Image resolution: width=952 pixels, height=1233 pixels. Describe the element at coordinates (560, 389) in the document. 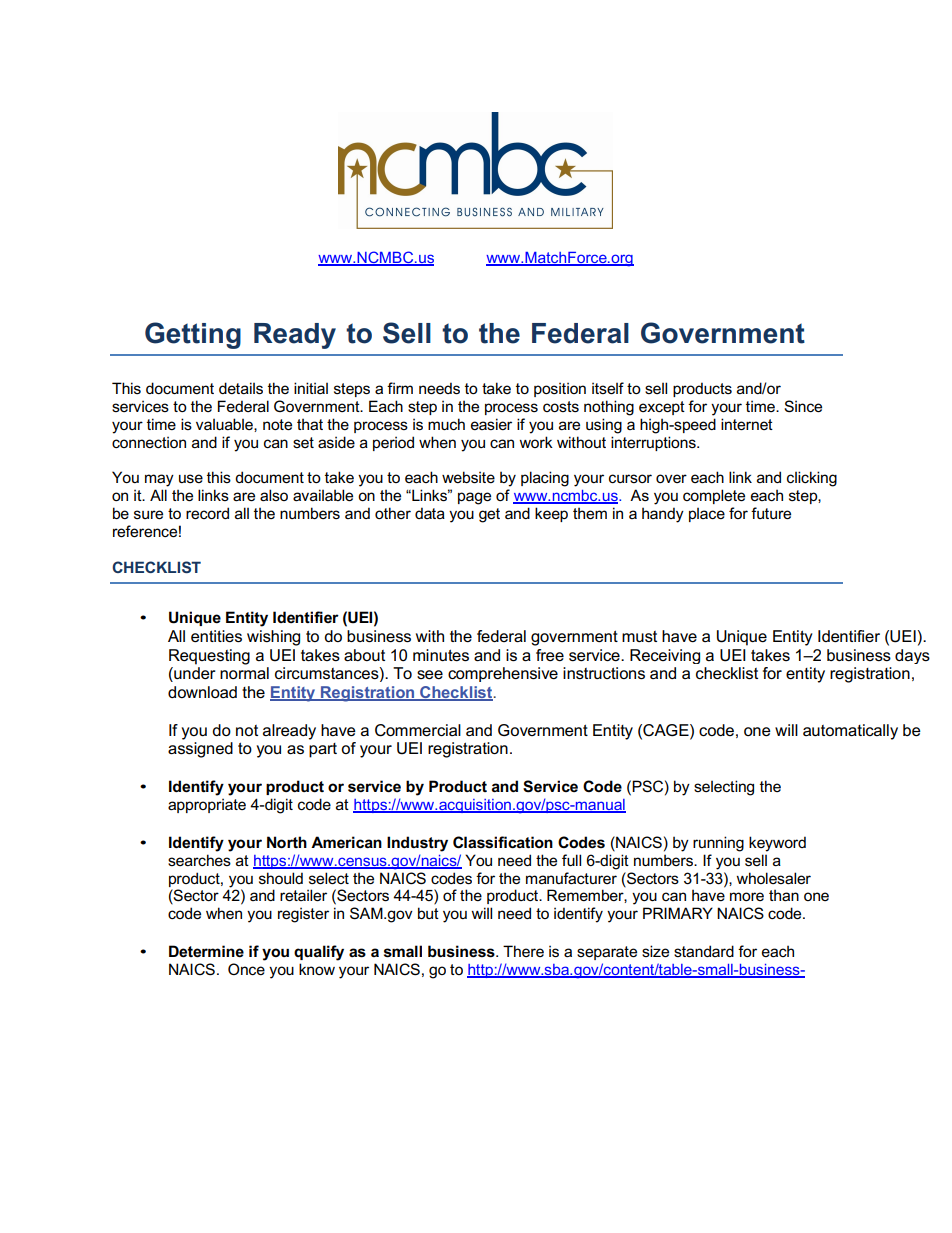

I see `position` at that location.
